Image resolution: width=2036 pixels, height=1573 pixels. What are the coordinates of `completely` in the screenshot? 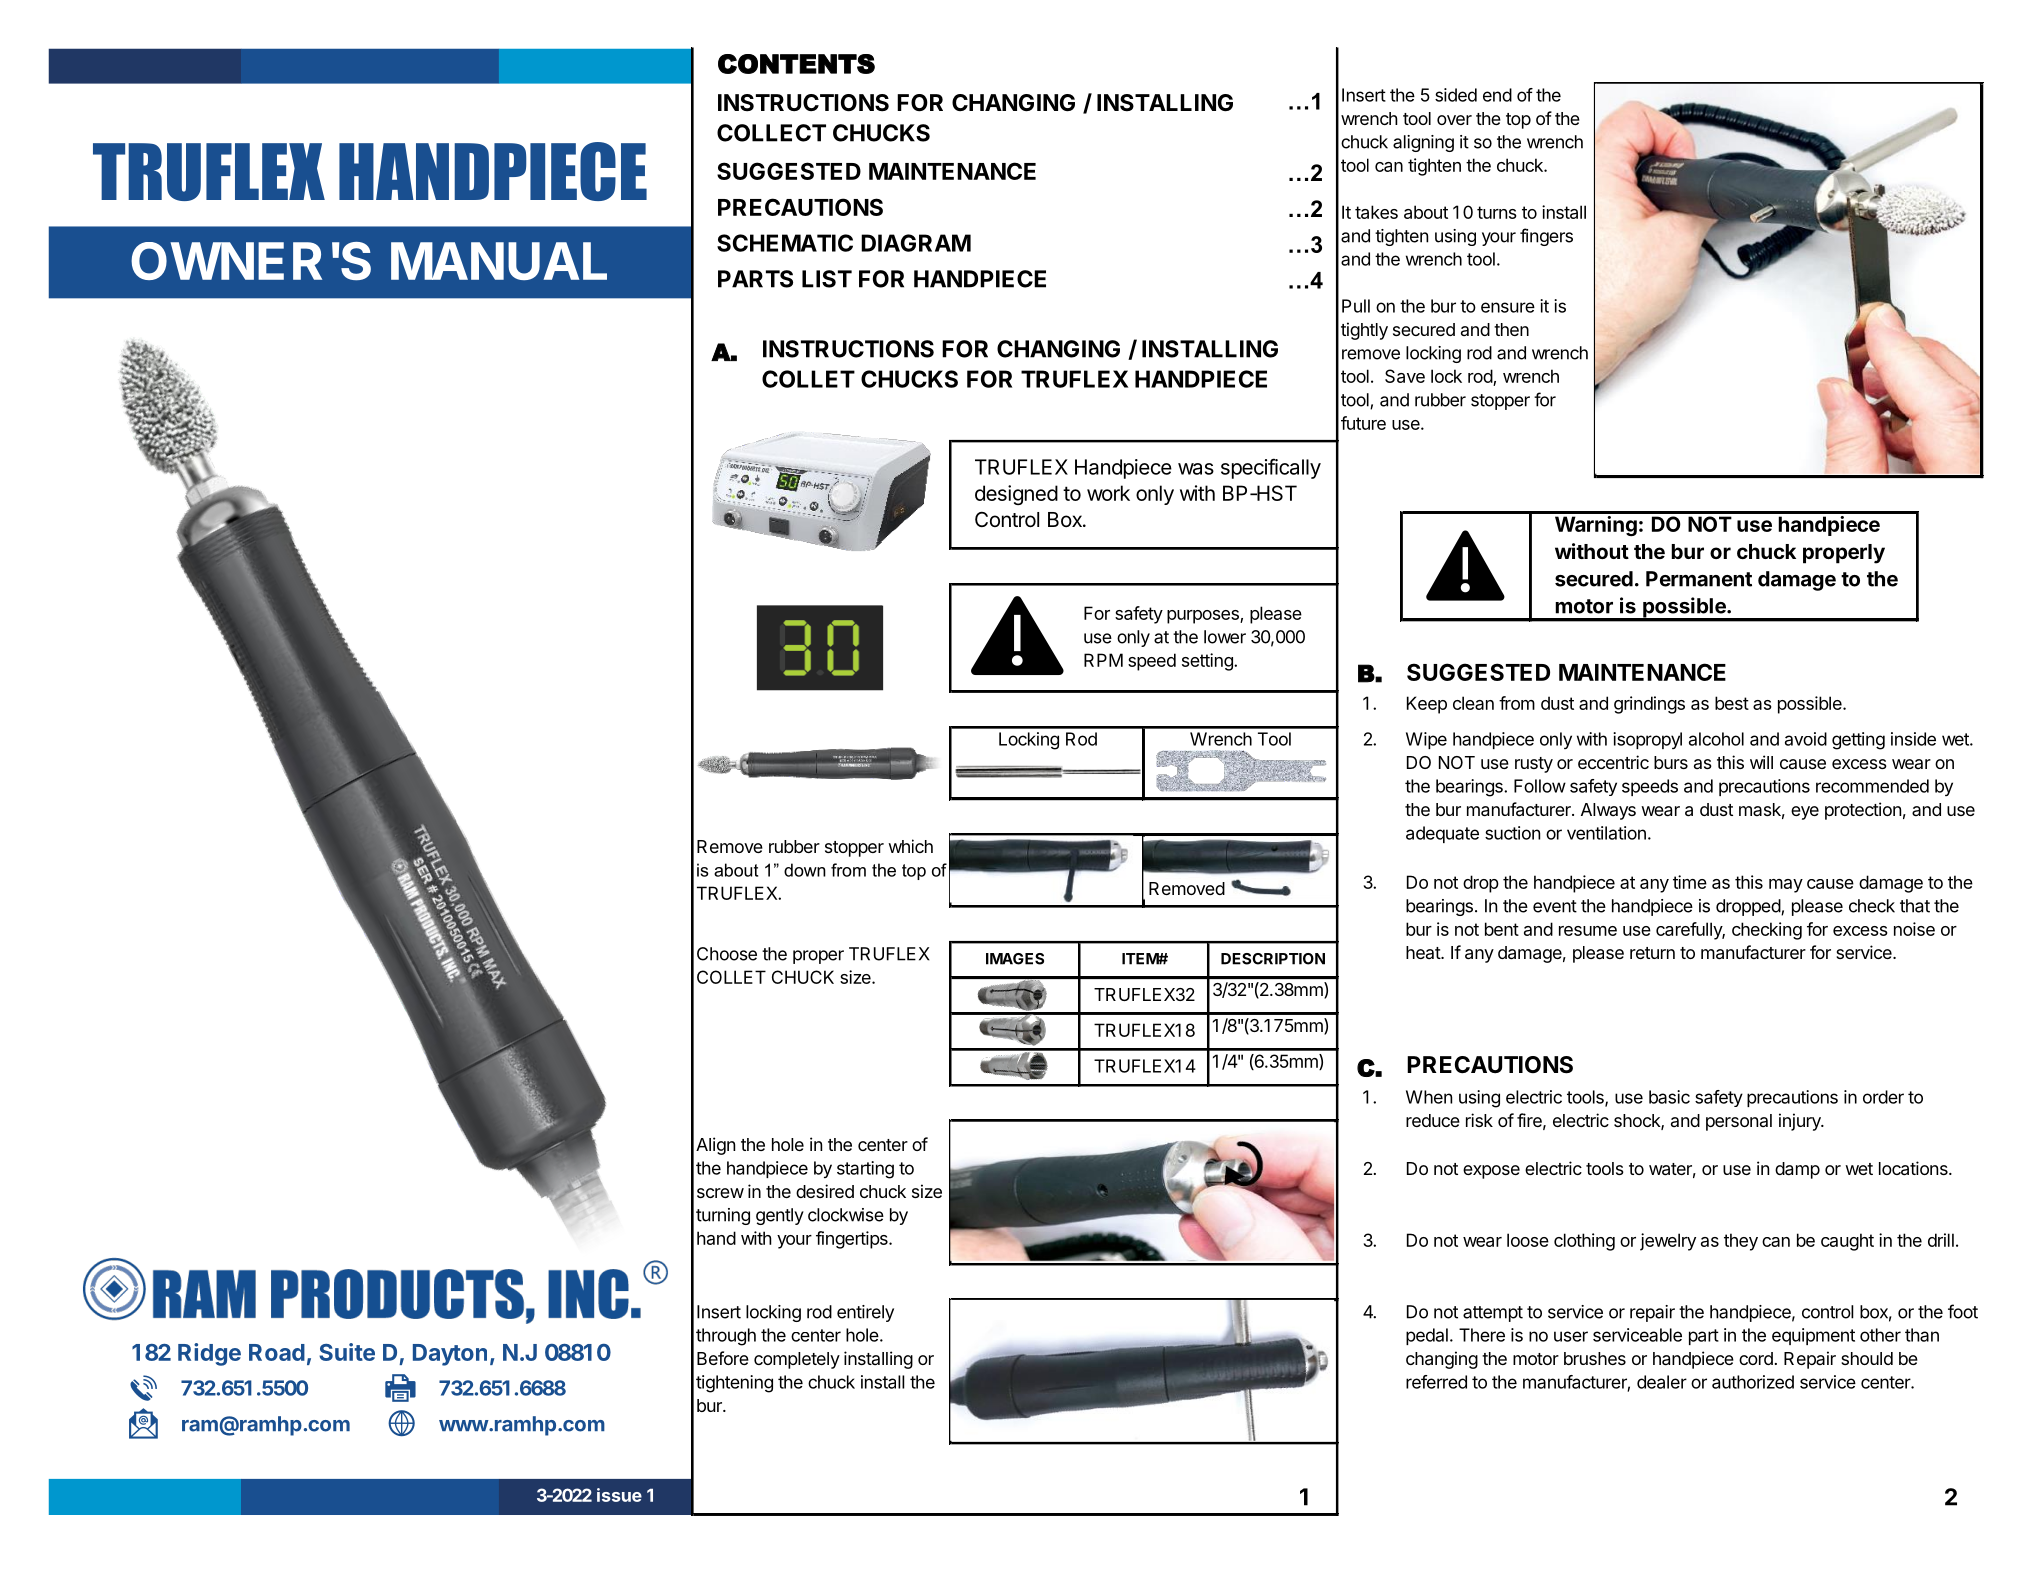 It's located at (797, 1360).
